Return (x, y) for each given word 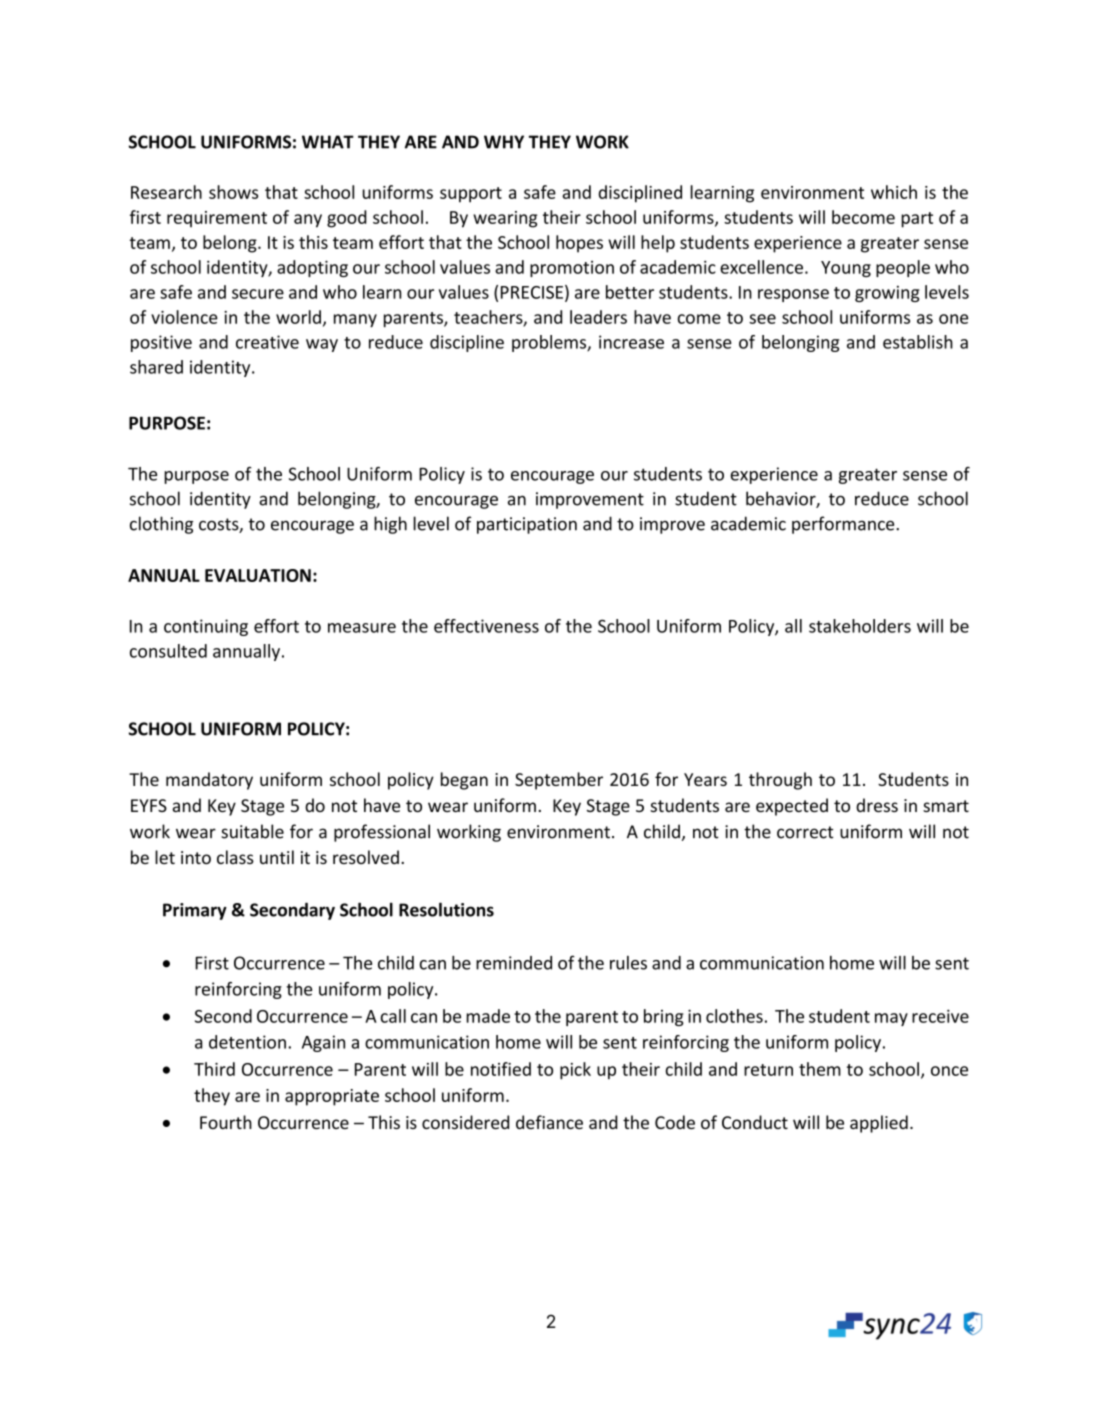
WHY (504, 142)
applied (879, 1124)
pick (575, 1071)
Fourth (226, 1122)
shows (233, 192)
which (894, 192)
